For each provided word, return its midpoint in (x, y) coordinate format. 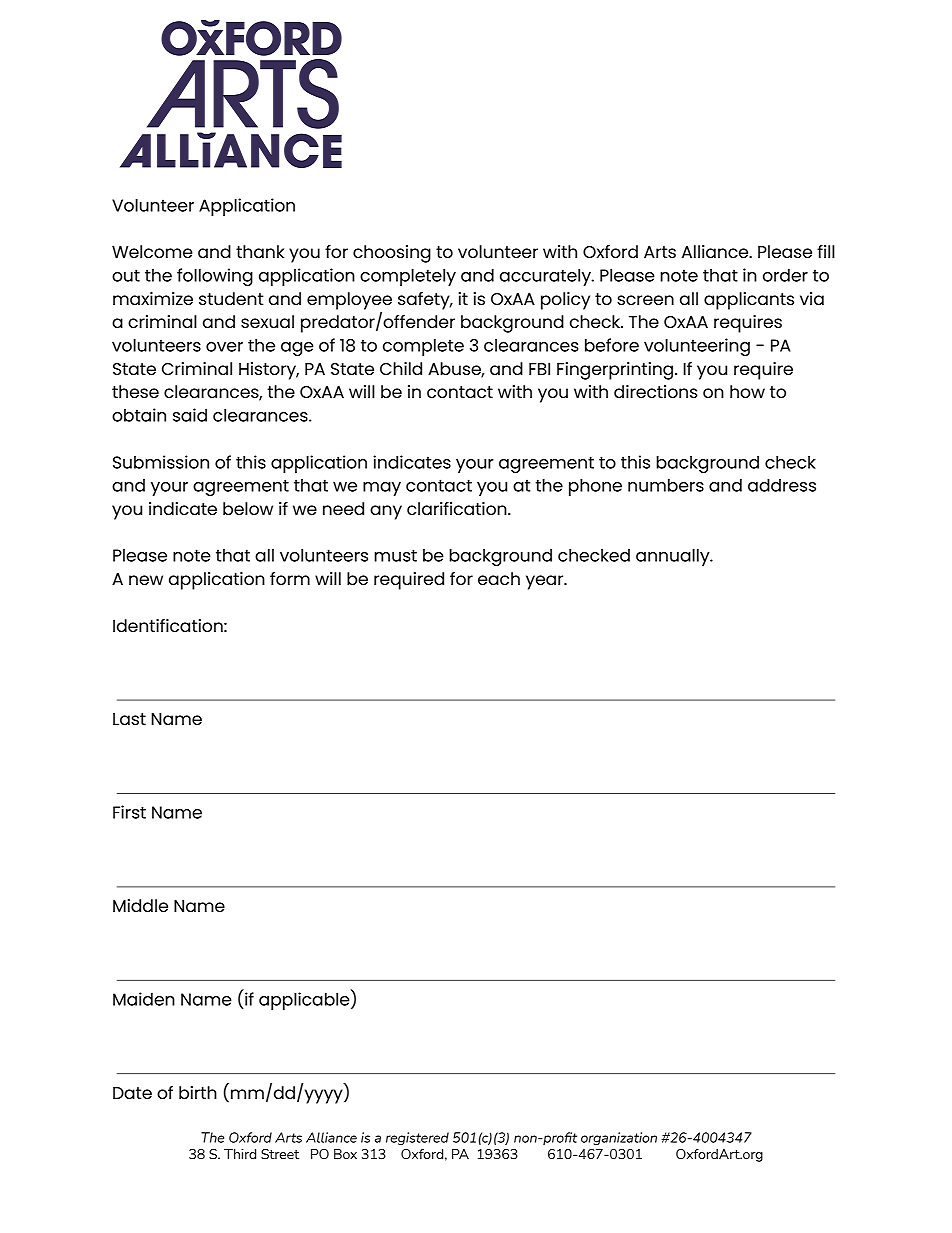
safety (425, 301)
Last (129, 719)
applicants (749, 301)
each (499, 578)
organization (619, 1138)
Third (240, 1154)
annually (674, 557)
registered (417, 1138)
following (215, 277)
